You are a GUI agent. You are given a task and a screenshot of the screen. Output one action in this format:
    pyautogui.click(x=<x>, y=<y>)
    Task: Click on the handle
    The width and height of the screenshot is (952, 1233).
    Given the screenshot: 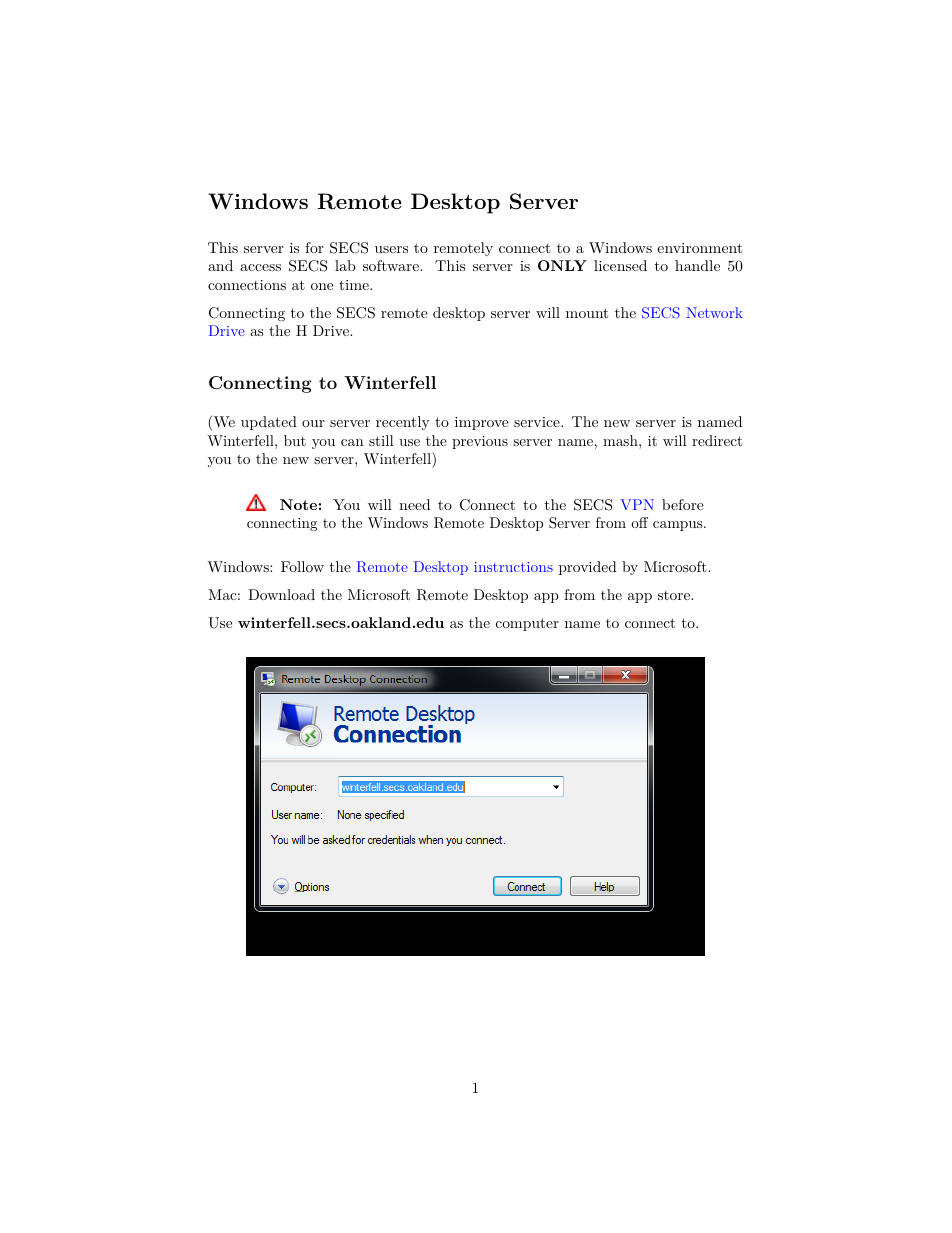 What is the action you would take?
    pyautogui.click(x=697, y=265)
